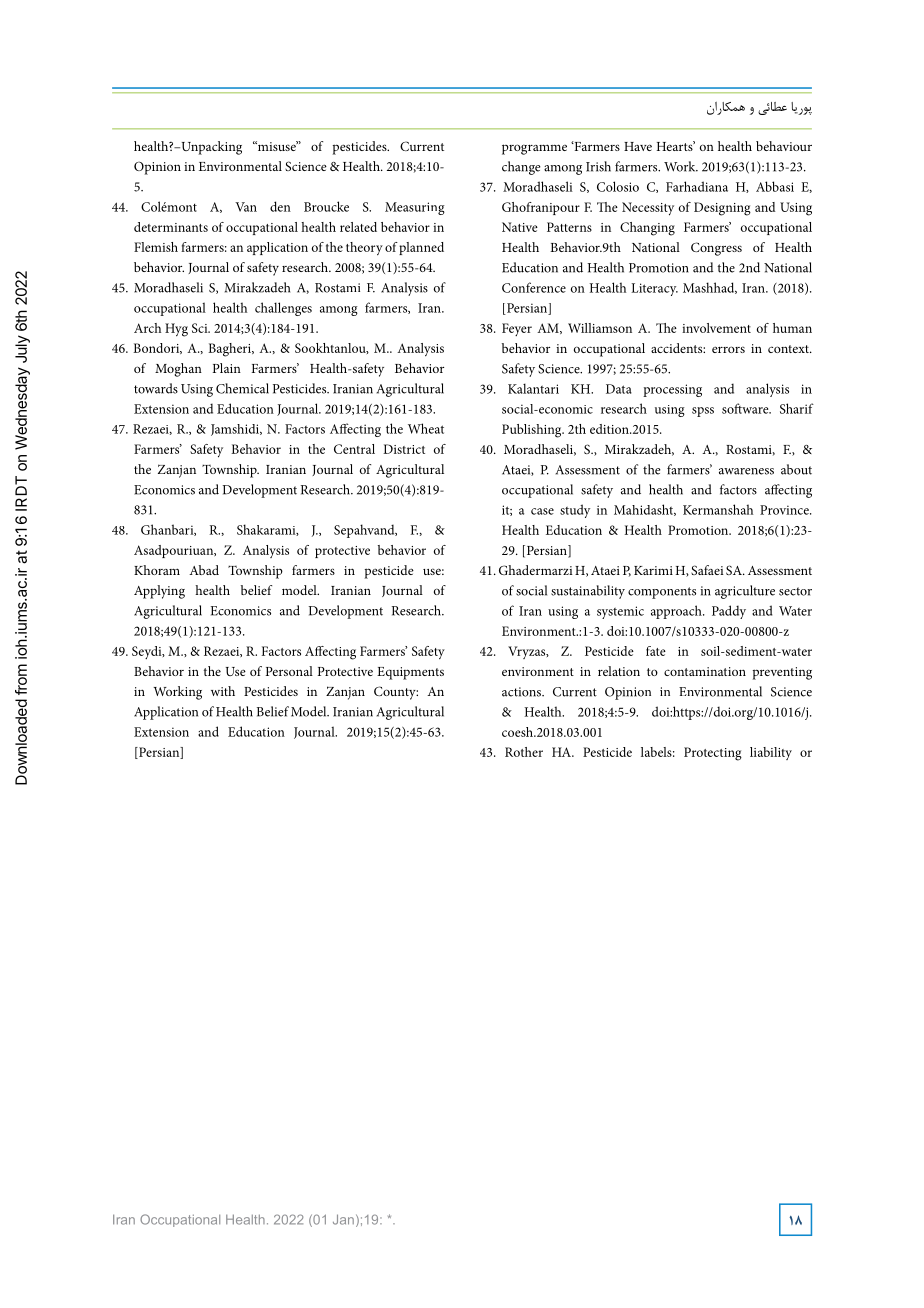 The width and height of the screenshot is (924, 1308). Describe the element at coordinates (354, 449) in the screenshot. I see `Central` at that location.
